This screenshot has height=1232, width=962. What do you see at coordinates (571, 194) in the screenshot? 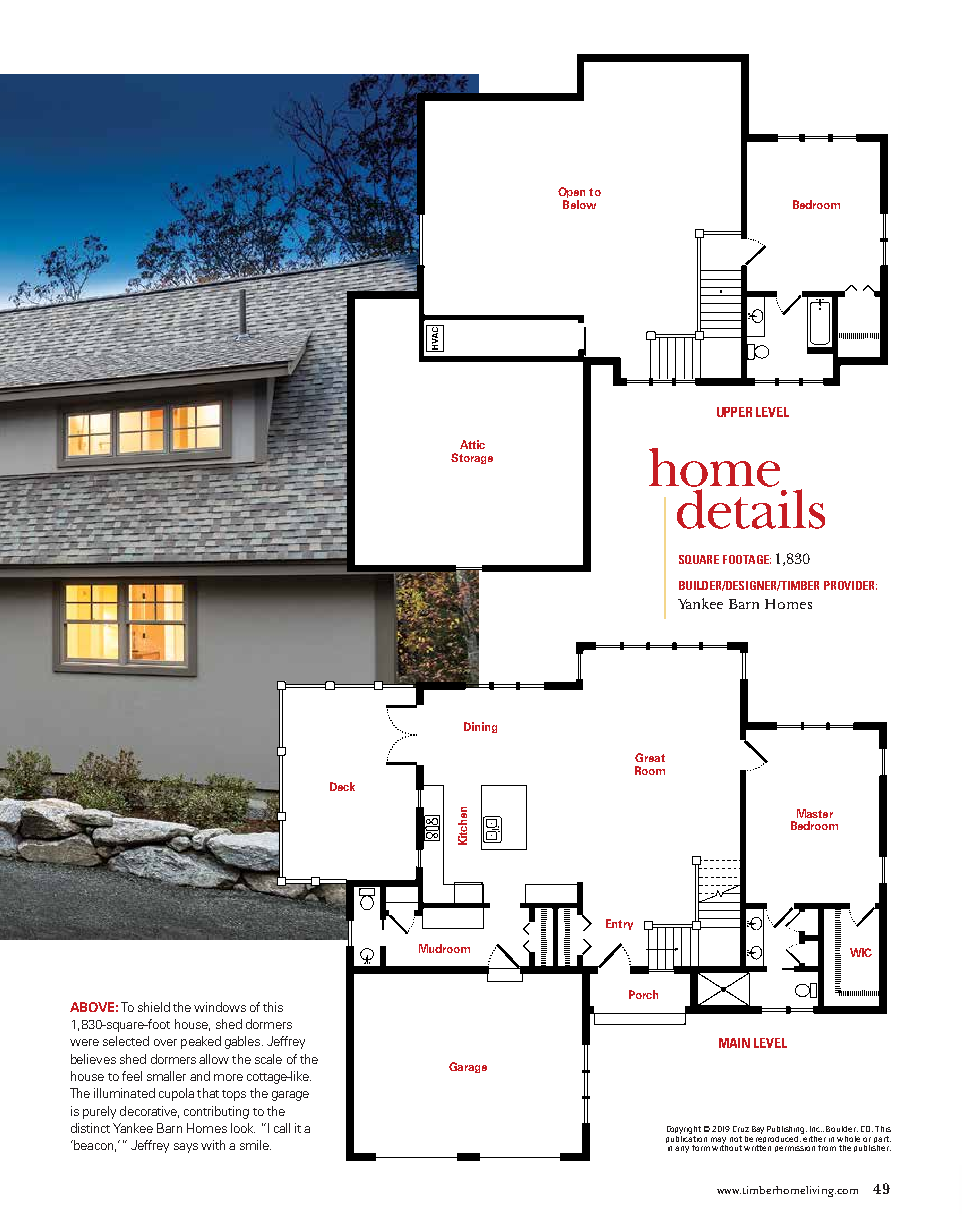
I see `Open` at bounding box center [571, 194].
